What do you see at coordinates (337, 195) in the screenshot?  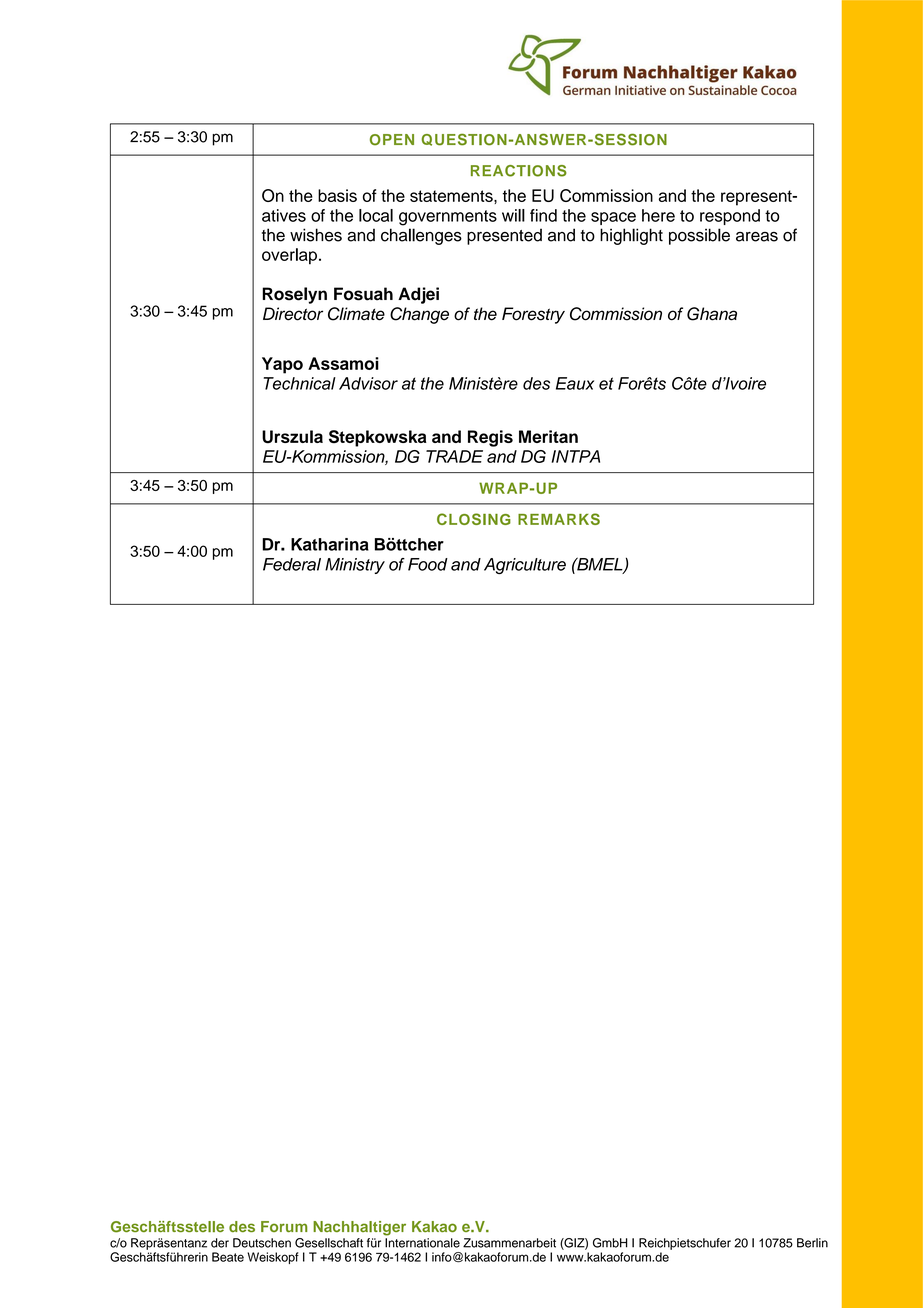 I see `basis` at bounding box center [337, 195].
